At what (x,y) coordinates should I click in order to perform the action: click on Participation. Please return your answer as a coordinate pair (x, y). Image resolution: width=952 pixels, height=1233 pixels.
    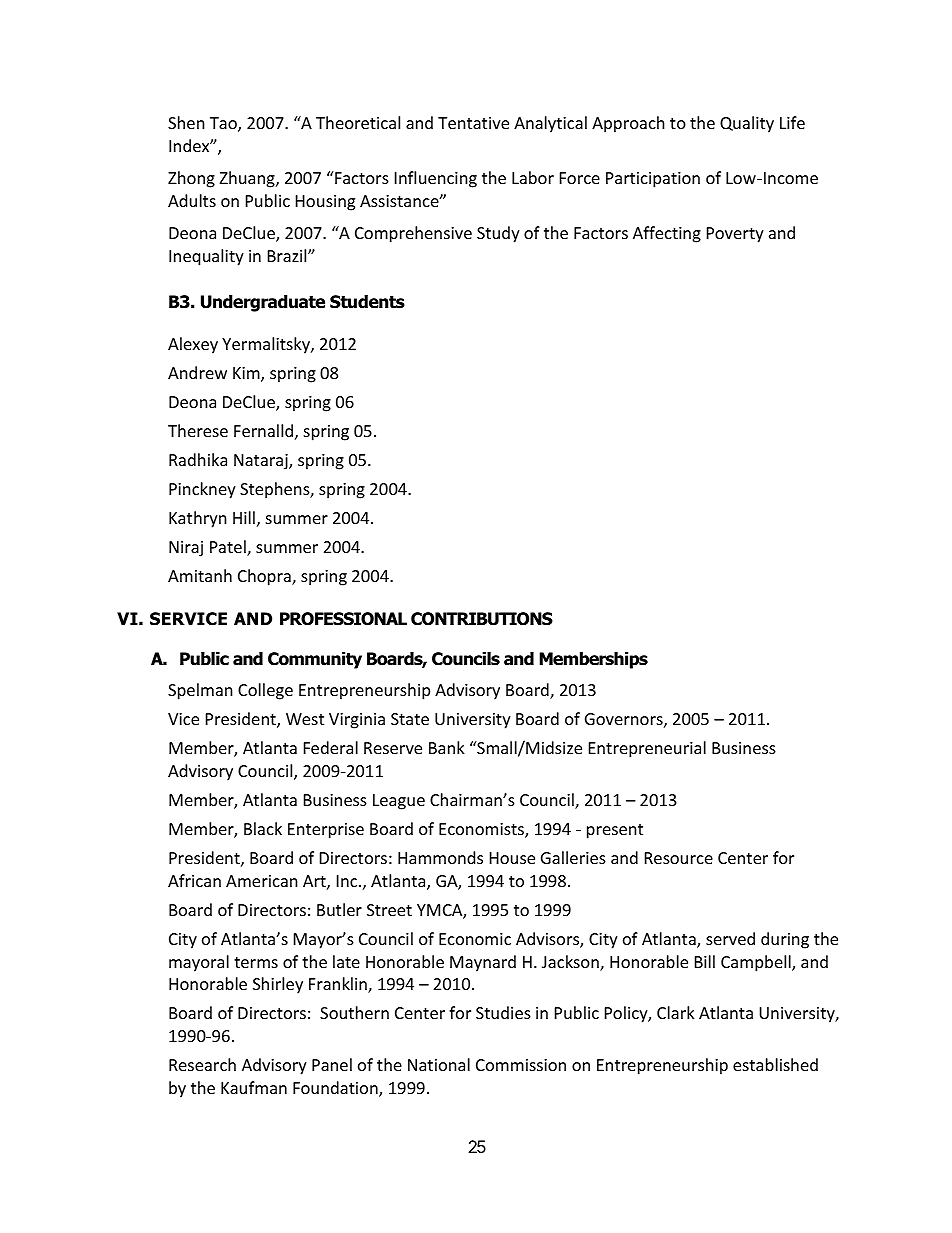
    Looking at the image, I should click on (653, 180).
